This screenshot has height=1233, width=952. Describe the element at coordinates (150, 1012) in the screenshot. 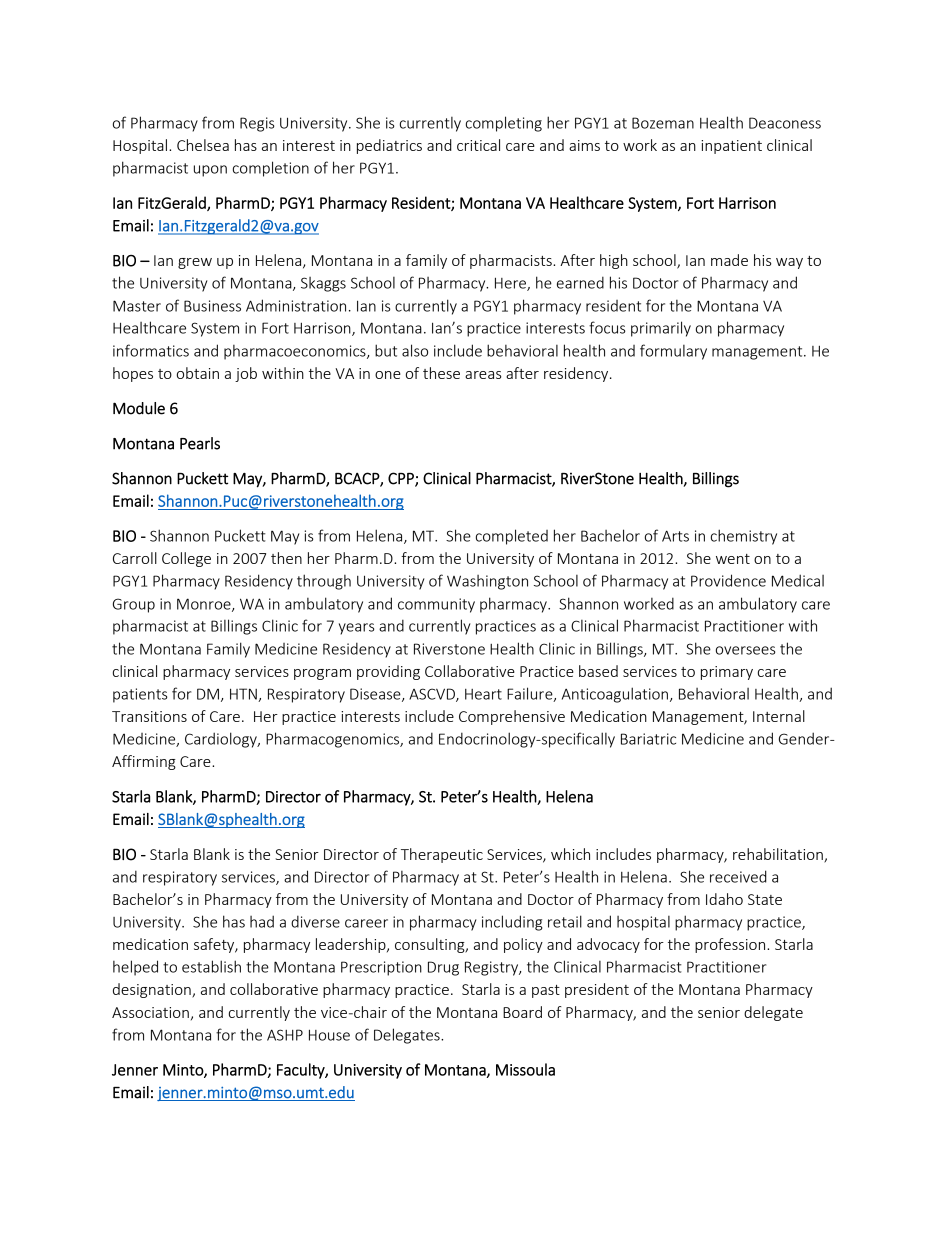

I see `Association` at that location.
